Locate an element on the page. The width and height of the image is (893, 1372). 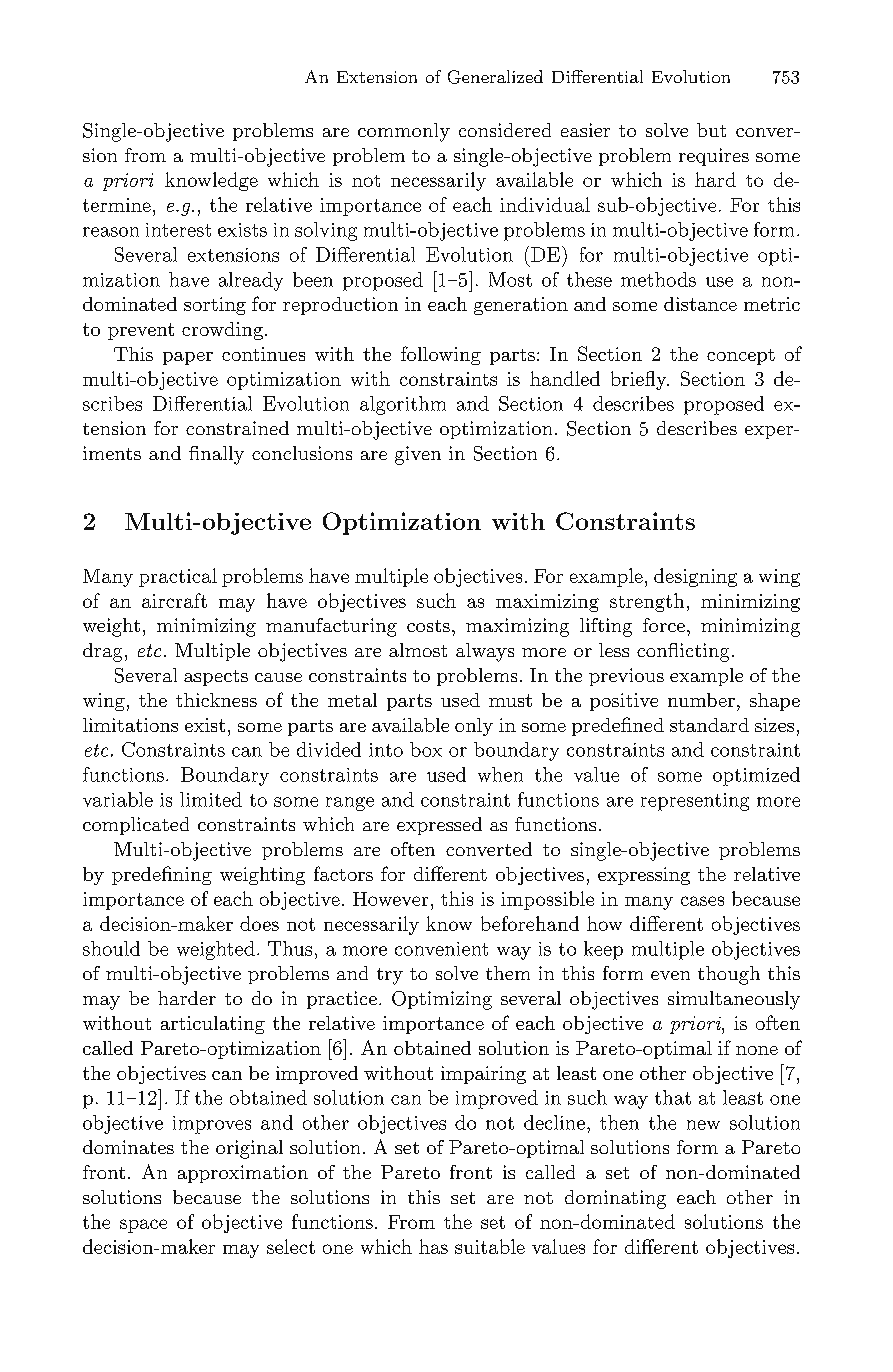
space is located at coordinates (143, 1226).
